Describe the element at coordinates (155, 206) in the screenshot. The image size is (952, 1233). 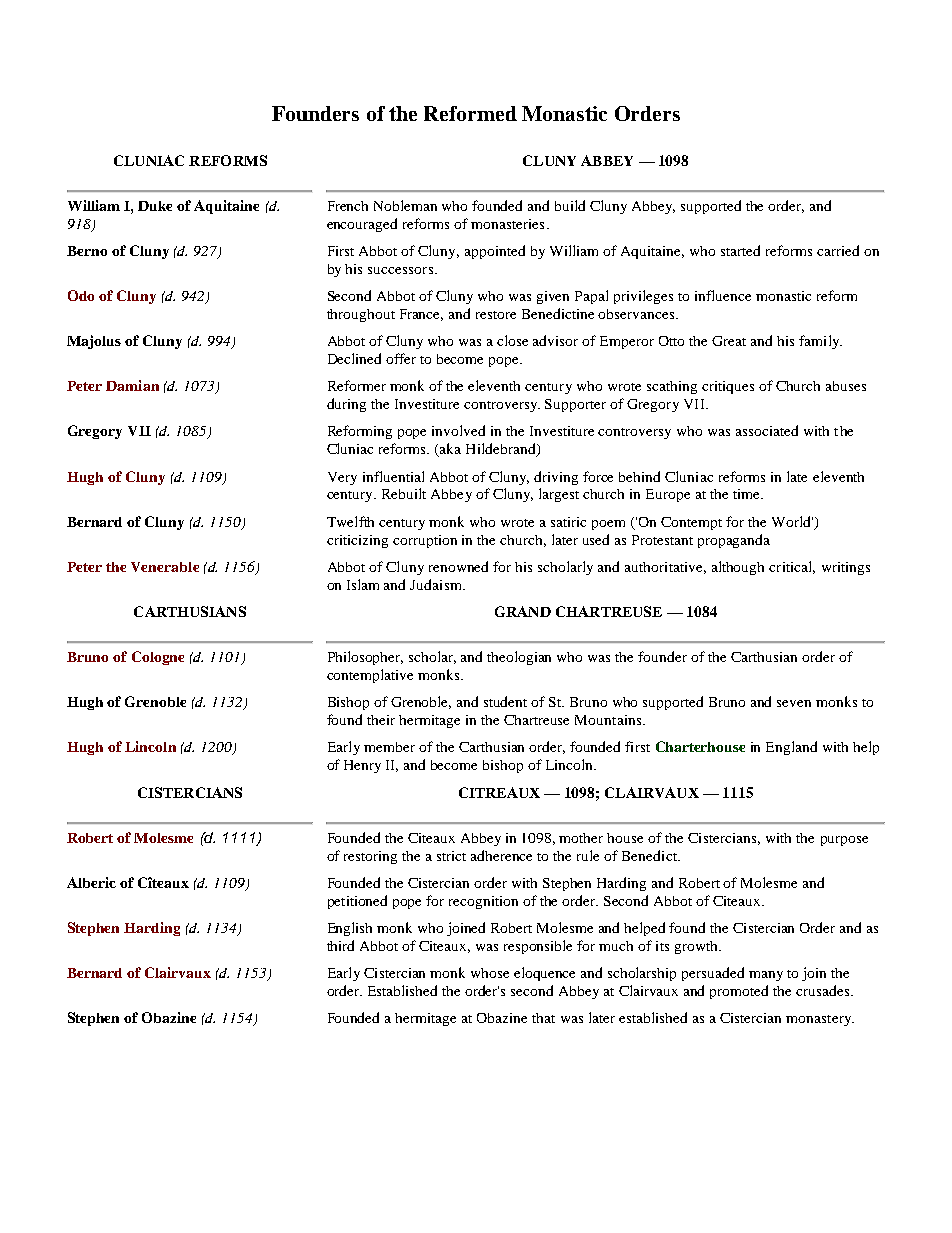
I see `Duke` at that location.
